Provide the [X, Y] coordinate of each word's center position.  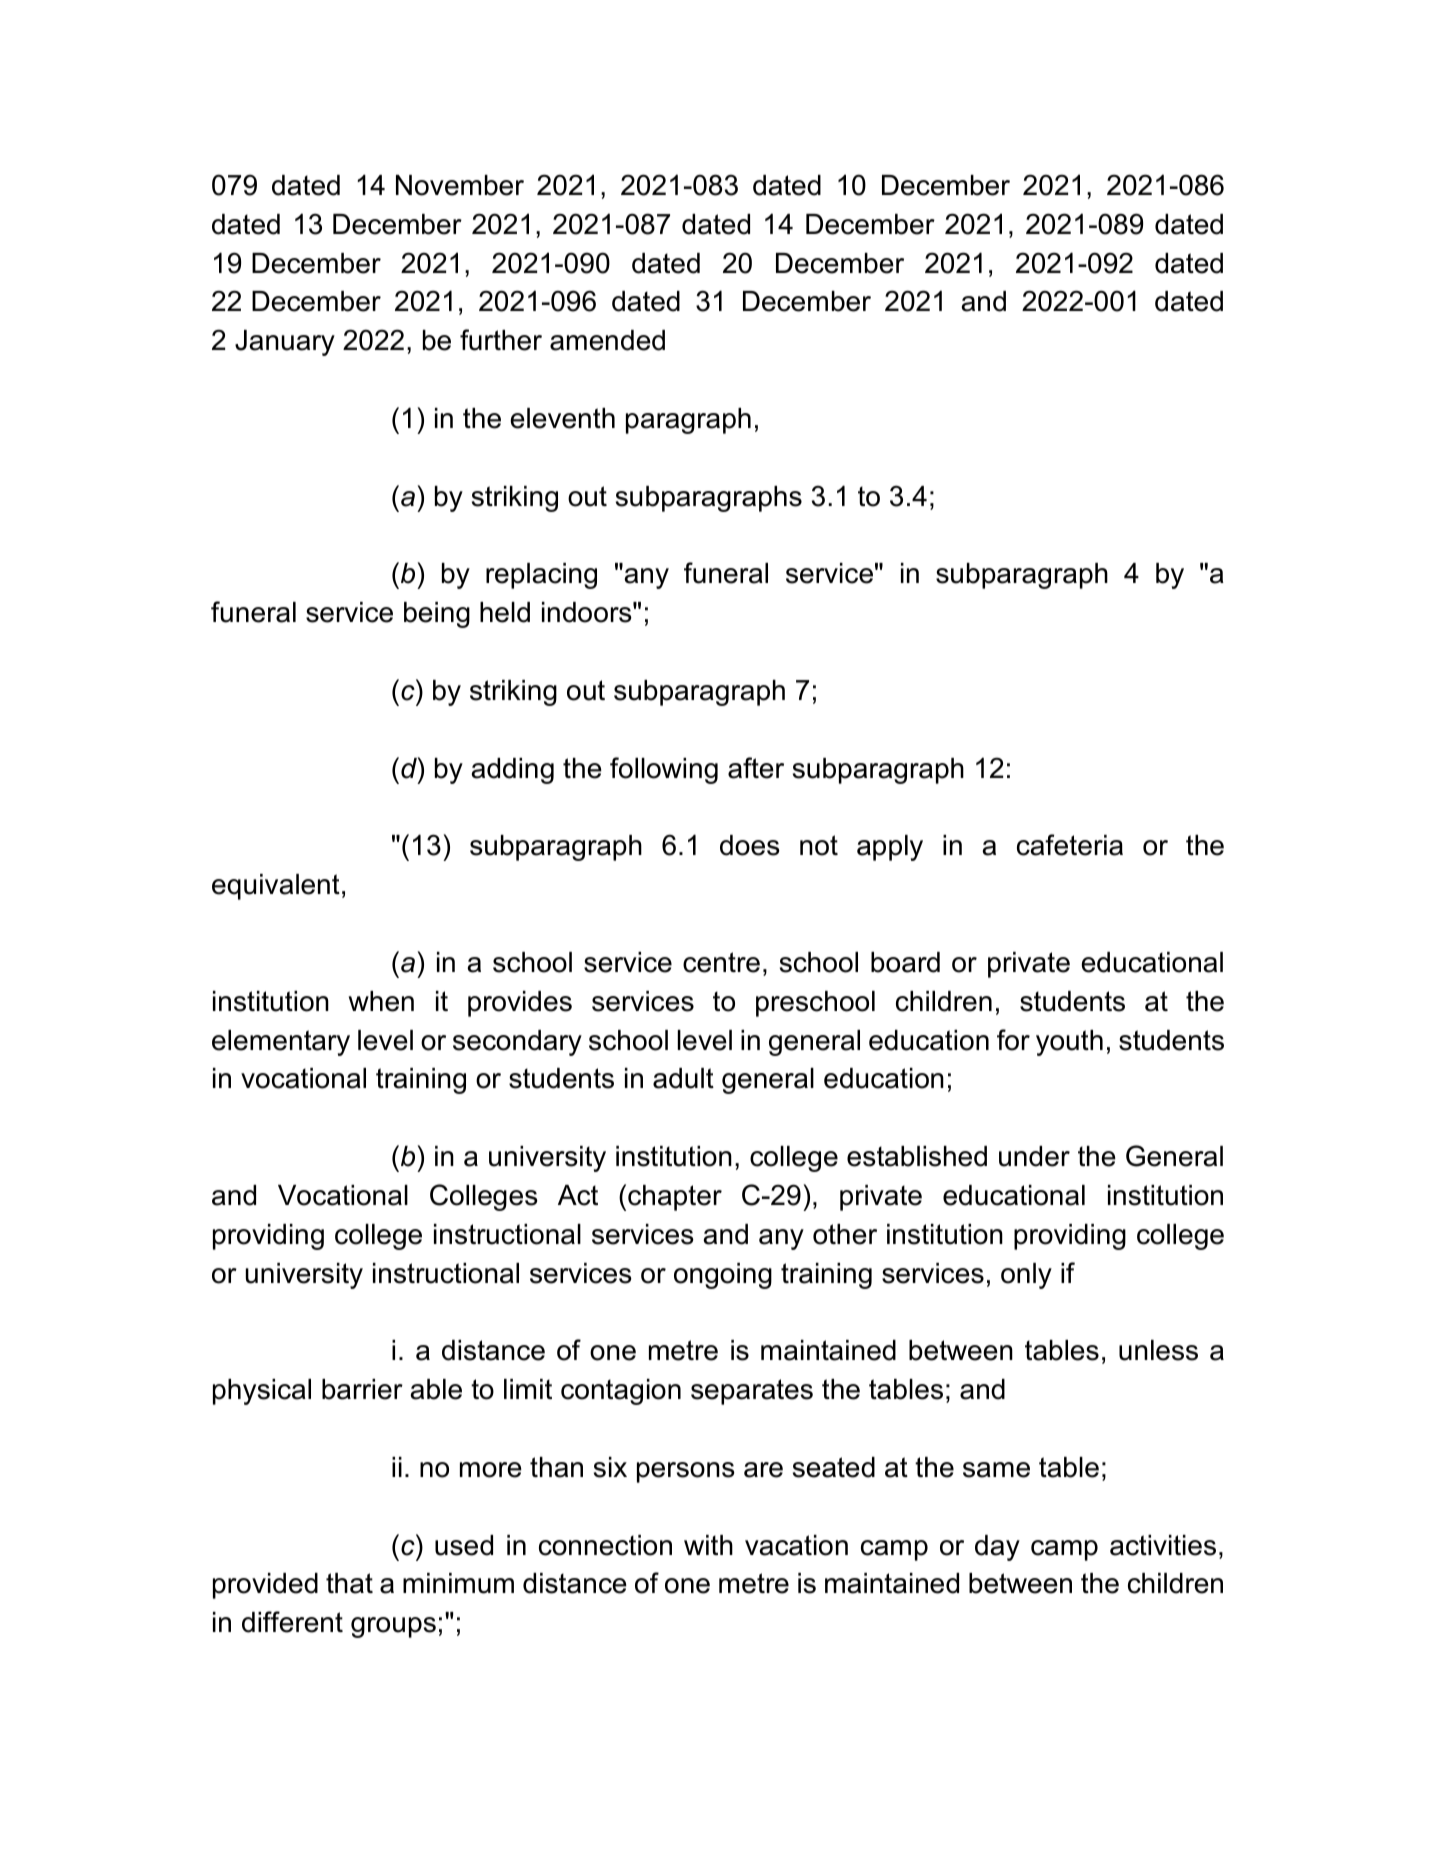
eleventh [562, 418]
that [349, 1583]
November [460, 185]
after [756, 768]
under [1034, 1156]
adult [683, 1078]
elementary [281, 1043]
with [708, 1545]
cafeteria [1070, 845]
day [997, 1548]
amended [607, 340]
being [437, 615]
